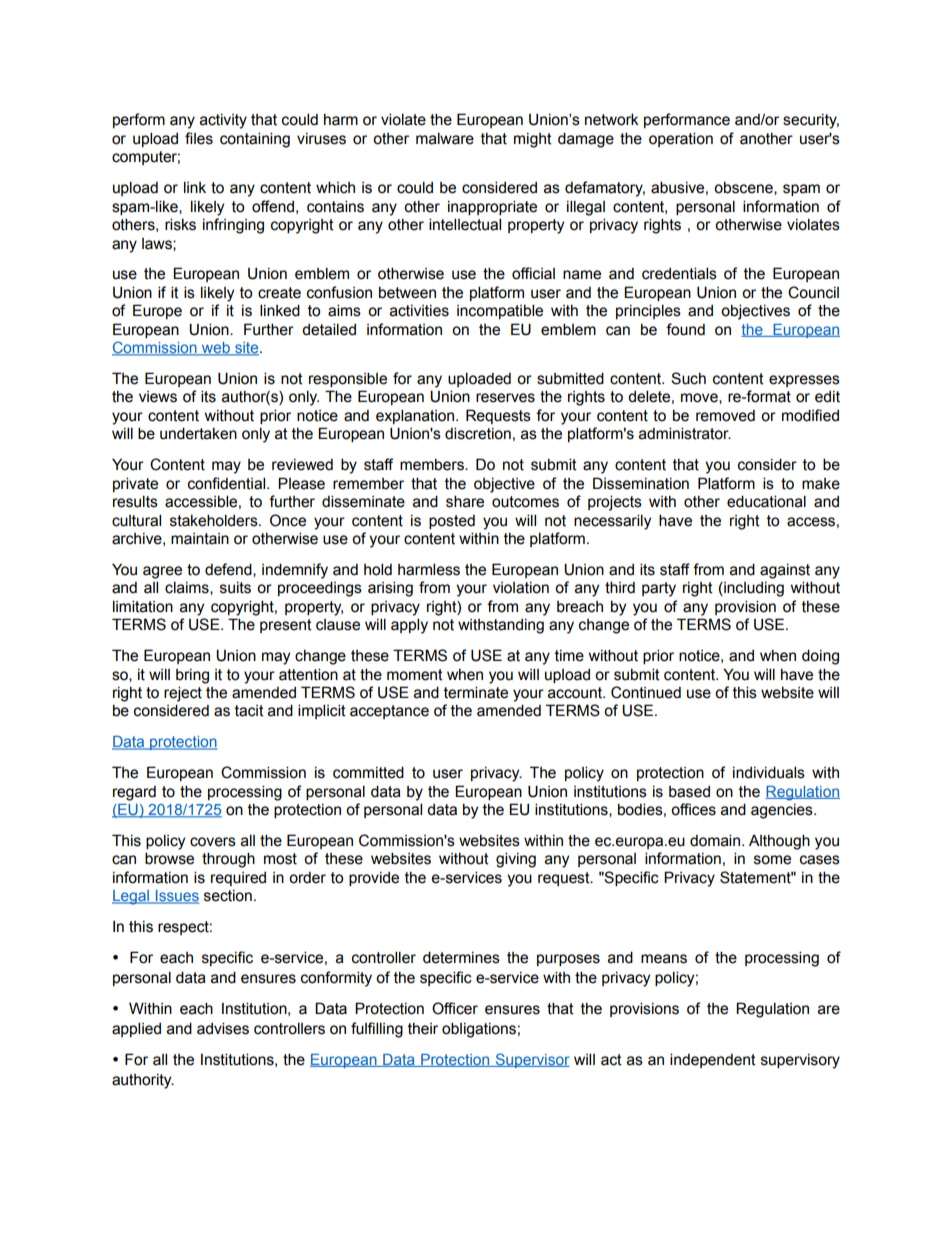  What do you see at coordinates (445, 138) in the screenshot?
I see `malware` at bounding box center [445, 138].
